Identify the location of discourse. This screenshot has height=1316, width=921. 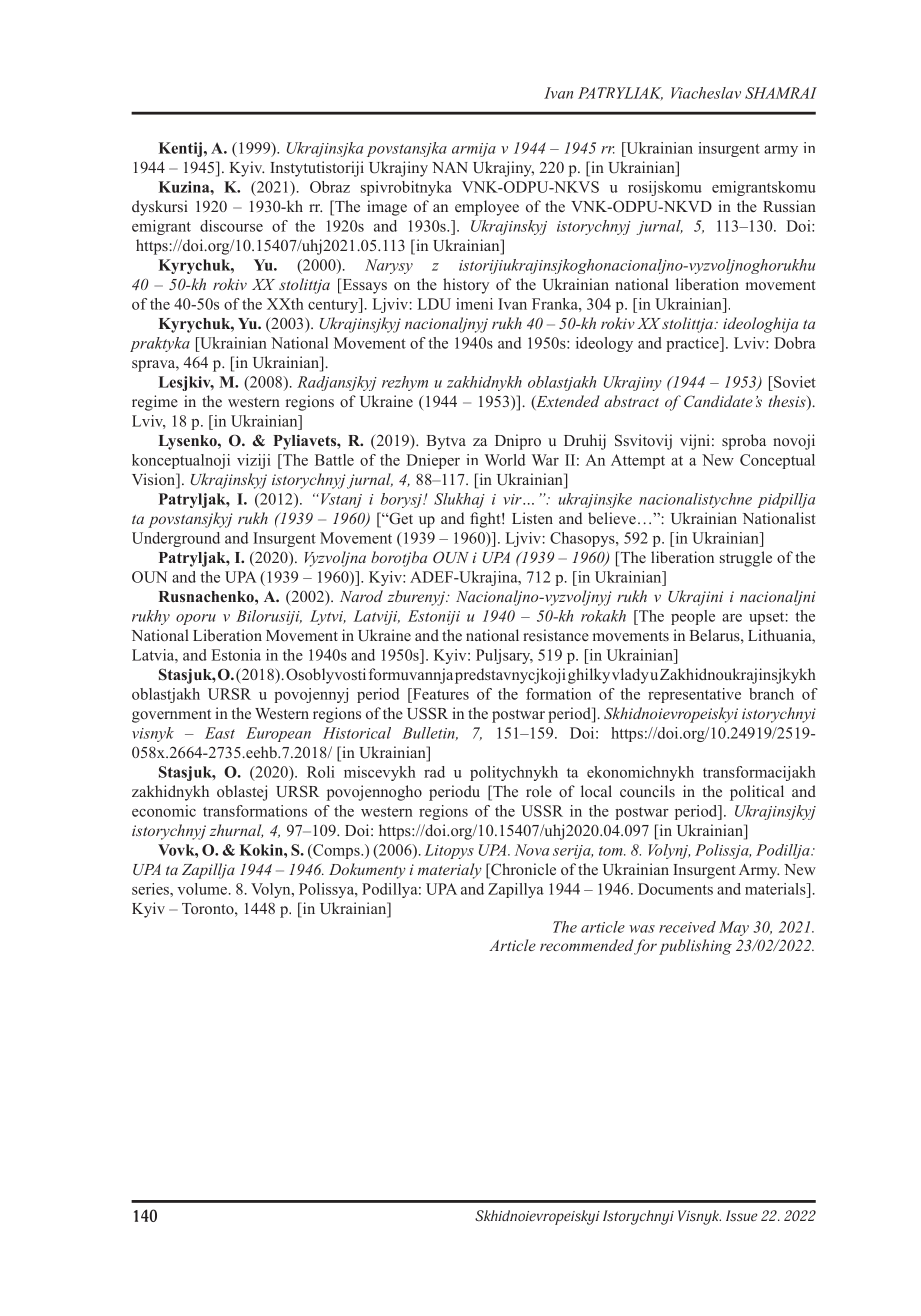
(231, 226).
